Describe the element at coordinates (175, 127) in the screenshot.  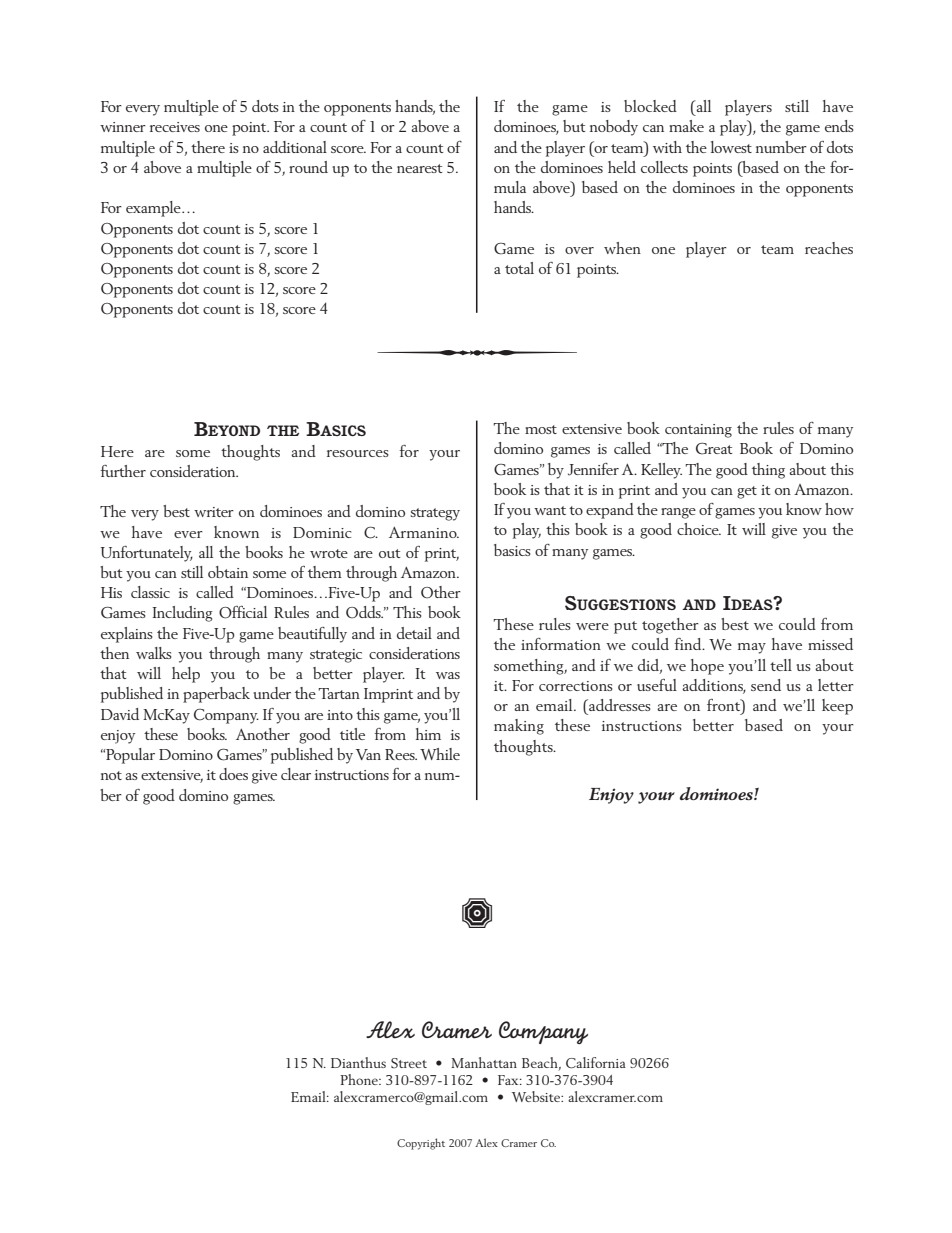
I see `receives` at that location.
